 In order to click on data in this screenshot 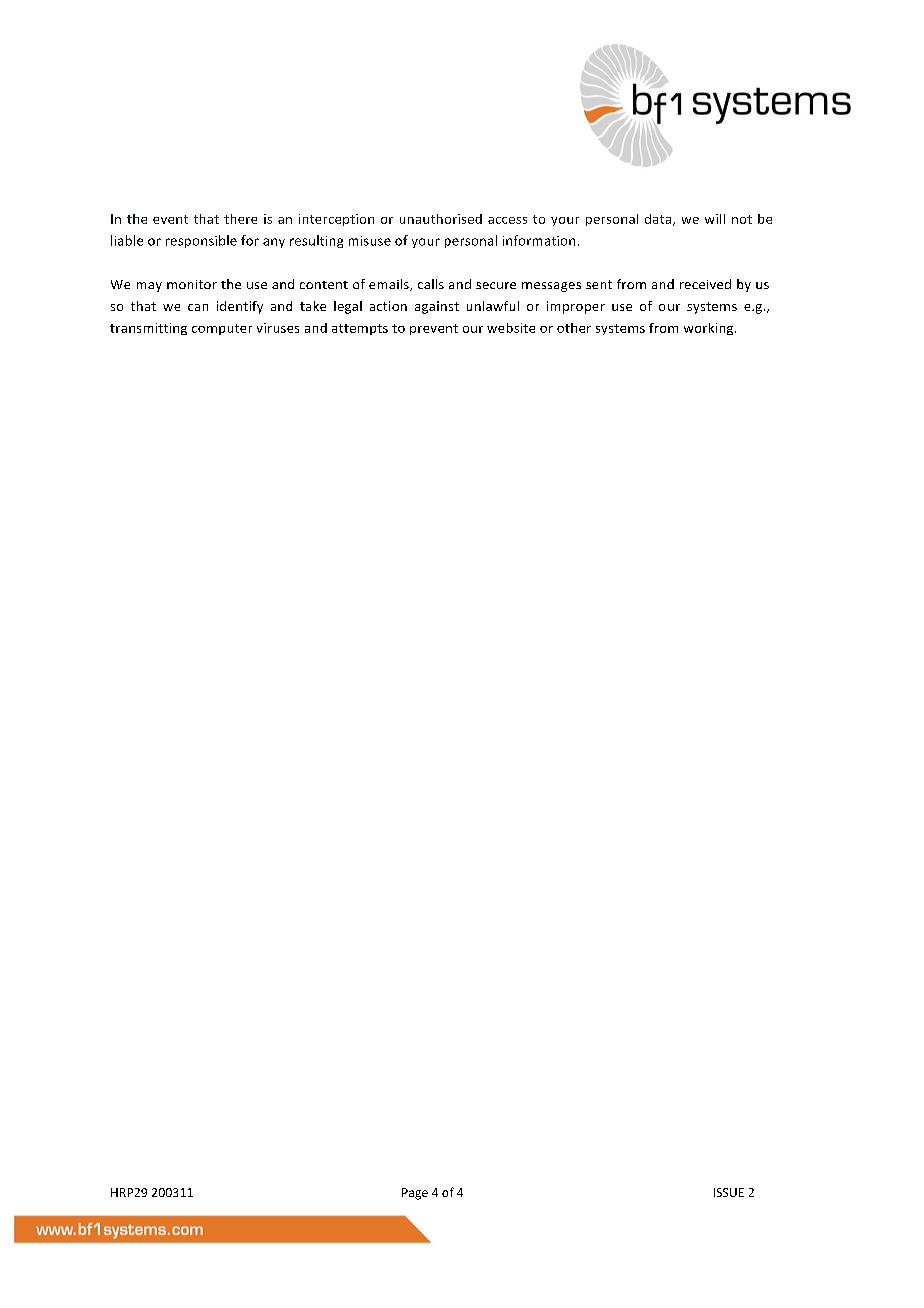, I will do `click(659, 220)`.
